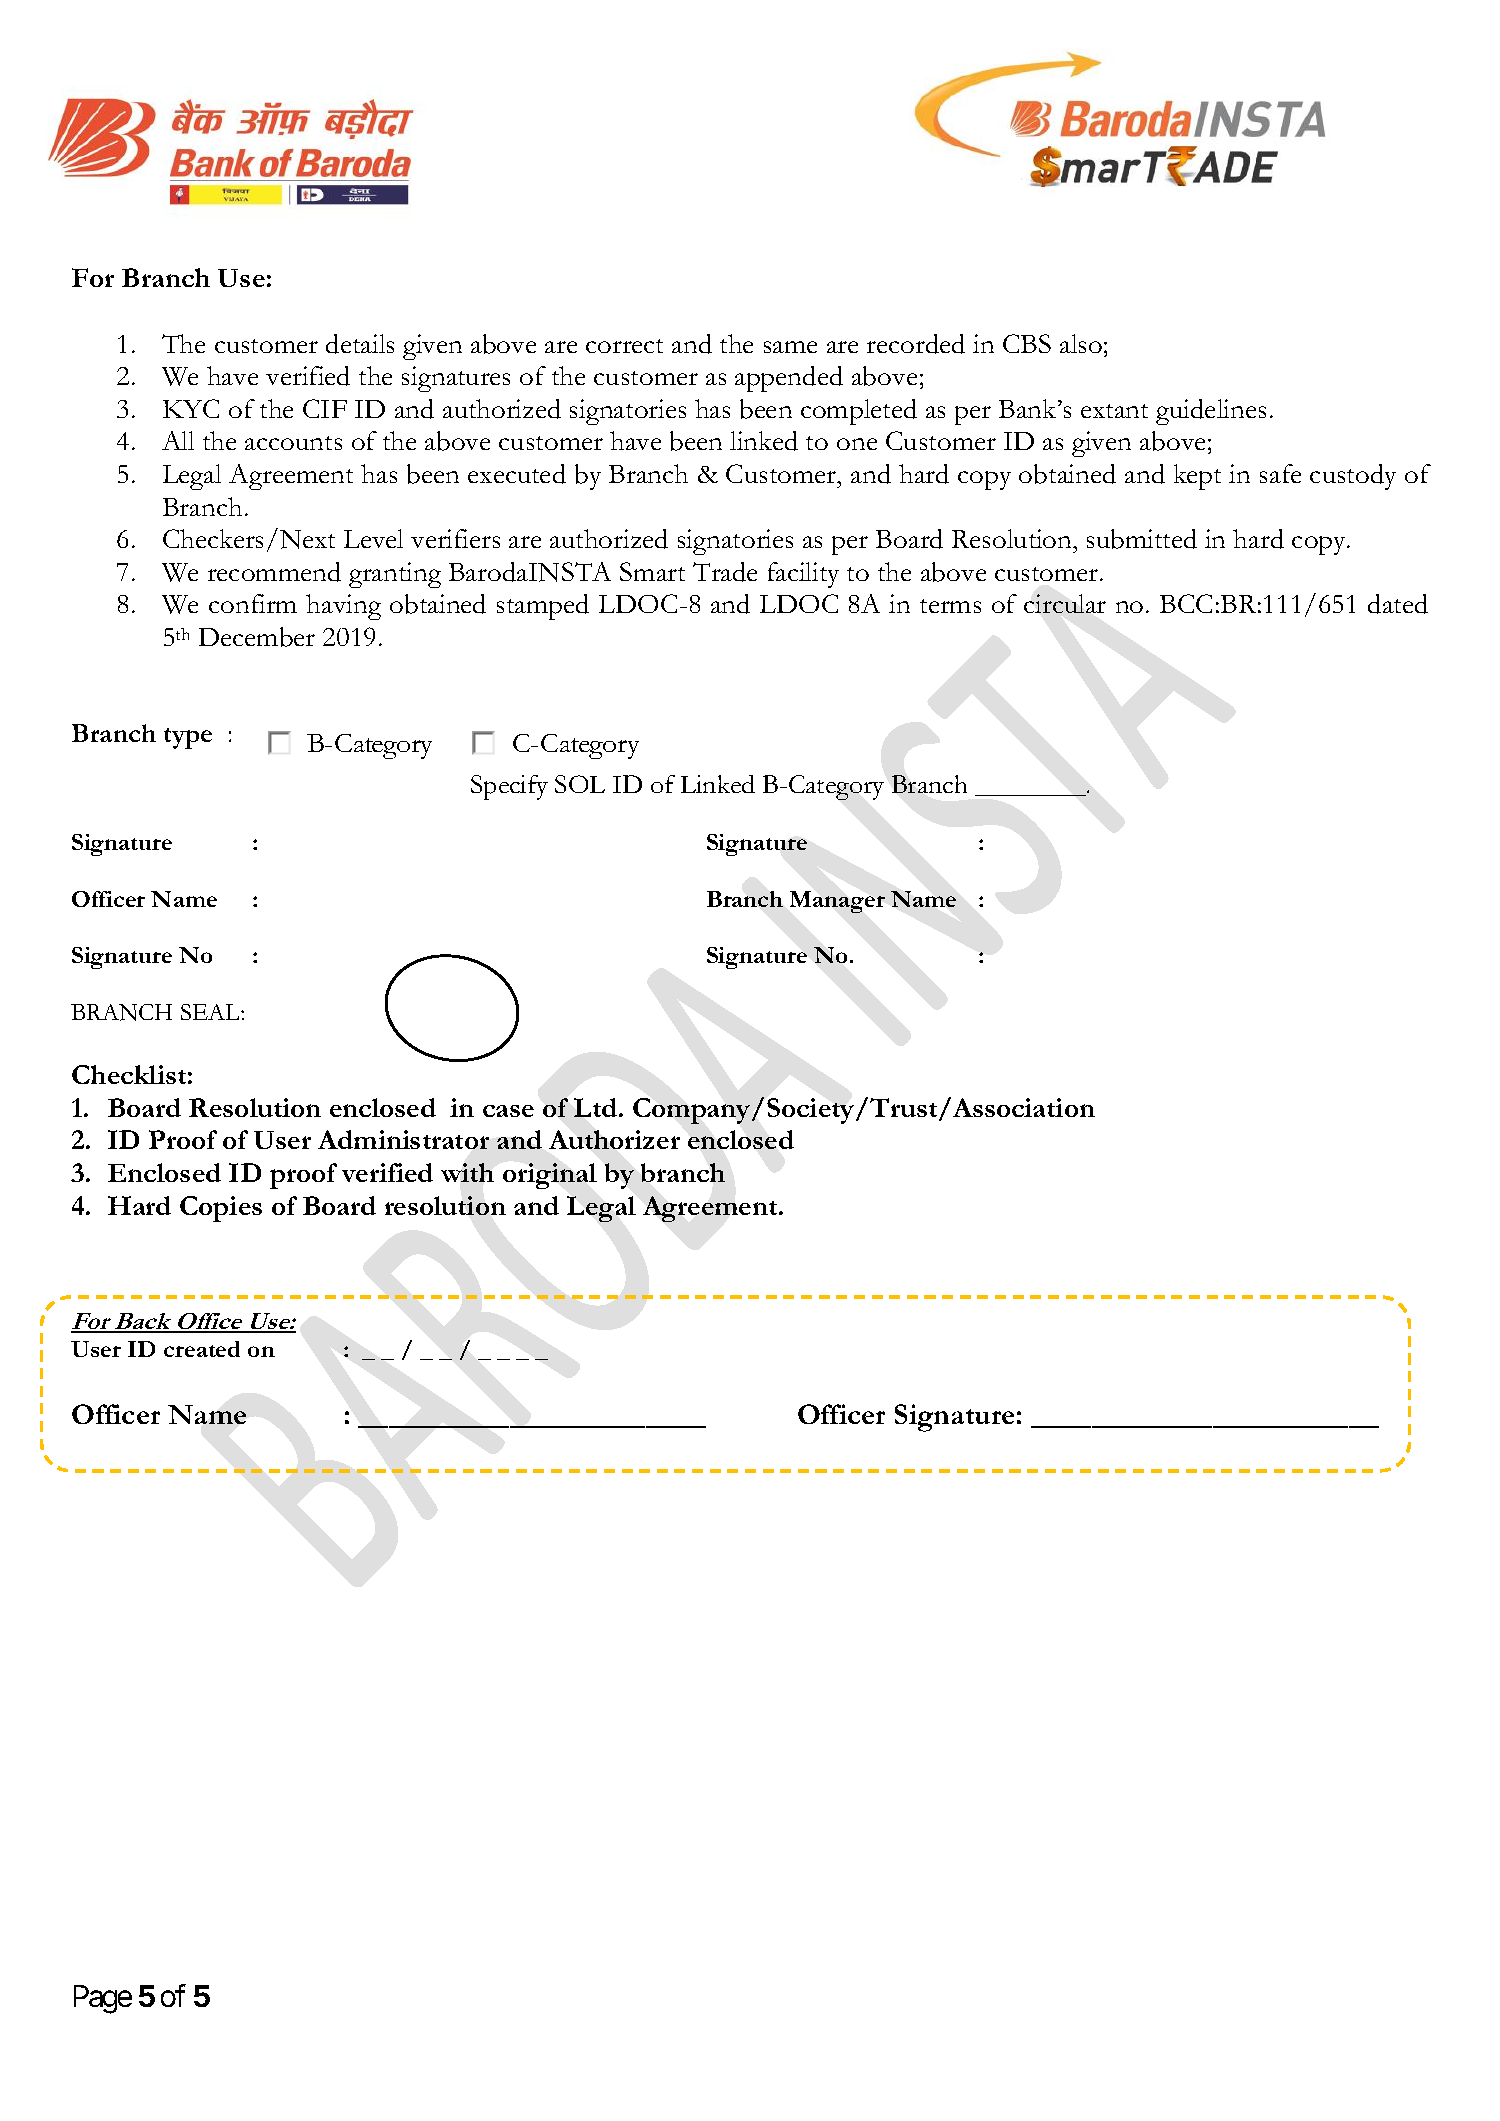 This page has height=2121, width=1500. What do you see at coordinates (837, 902) in the page?
I see `Manager` at bounding box center [837, 902].
